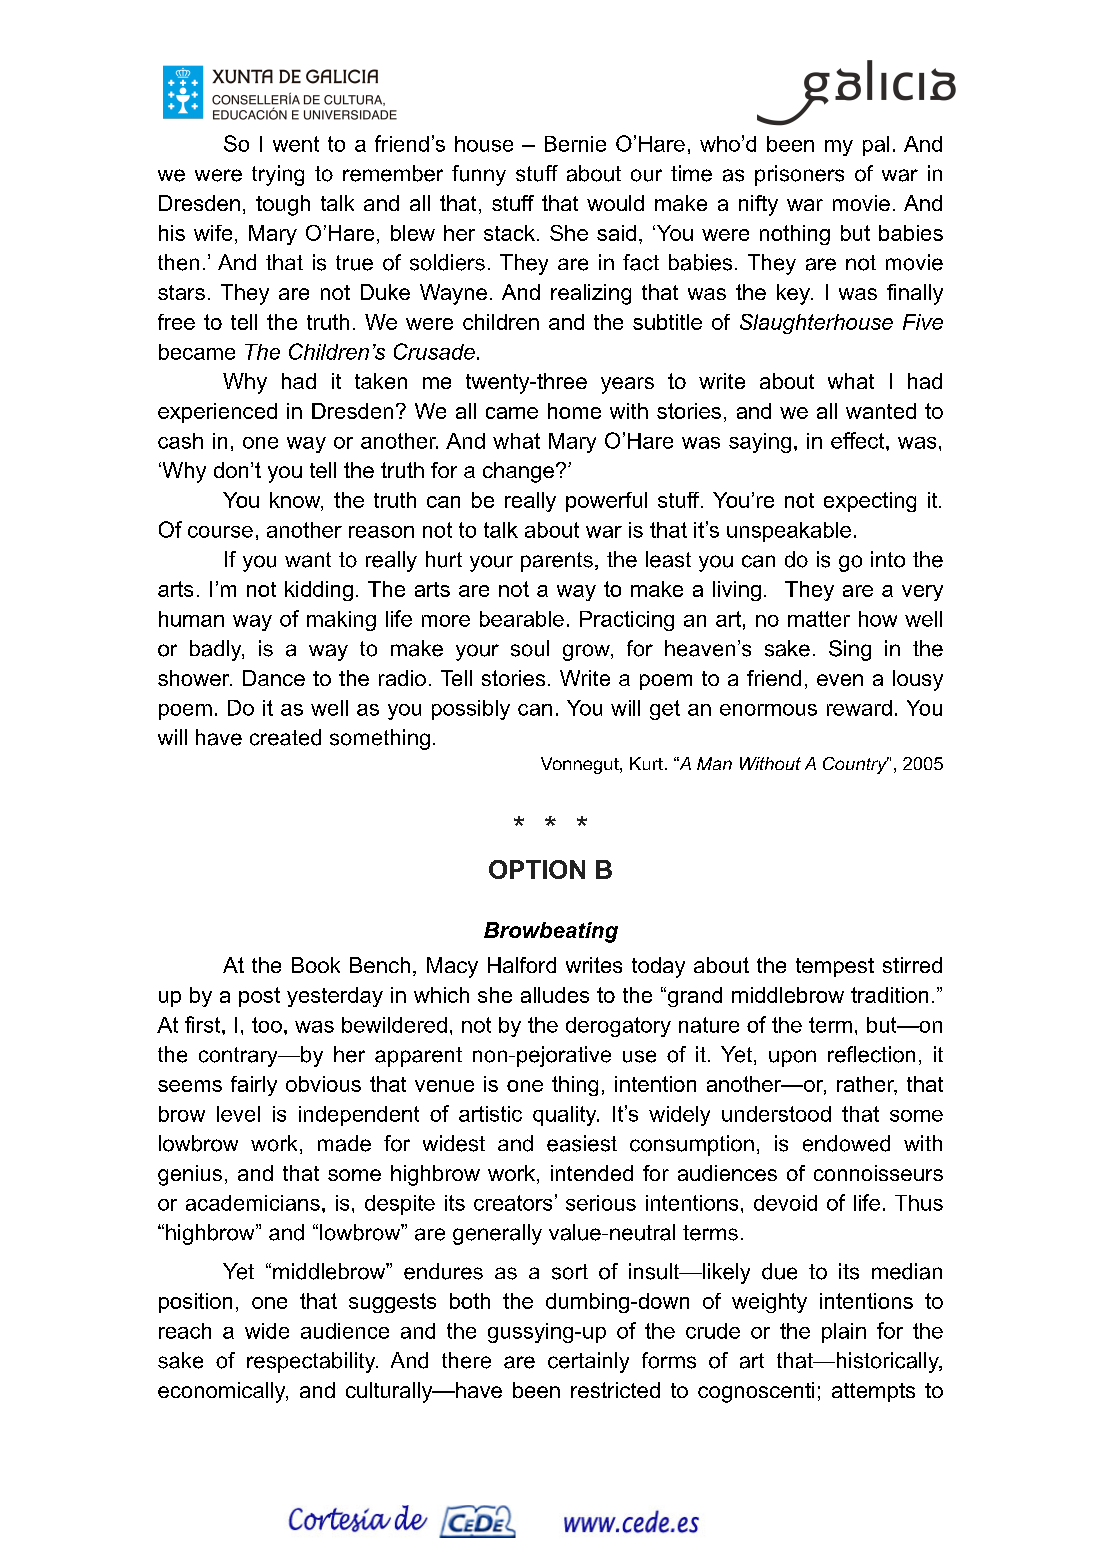 The width and height of the screenshot is (1101, 1558). What do you see at coordinates (581, 765) in the screenshot?
I see `Vonnegut` at bounding box center [581, 765].
